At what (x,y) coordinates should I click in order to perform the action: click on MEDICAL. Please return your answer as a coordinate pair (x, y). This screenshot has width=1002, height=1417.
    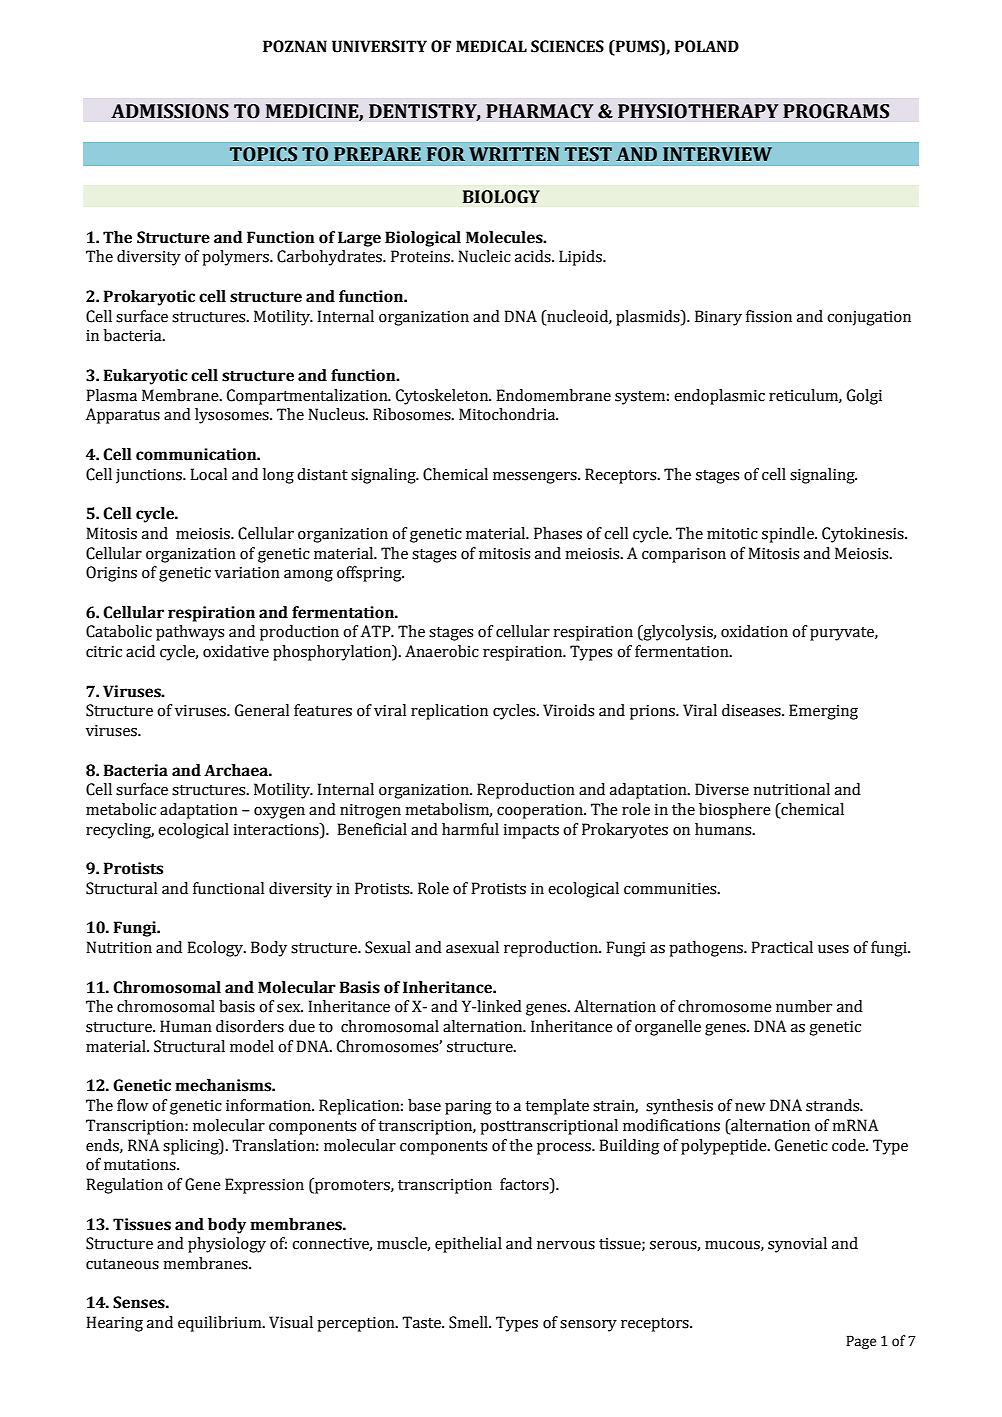
    Looking at the image, I should click on (491, 46).
